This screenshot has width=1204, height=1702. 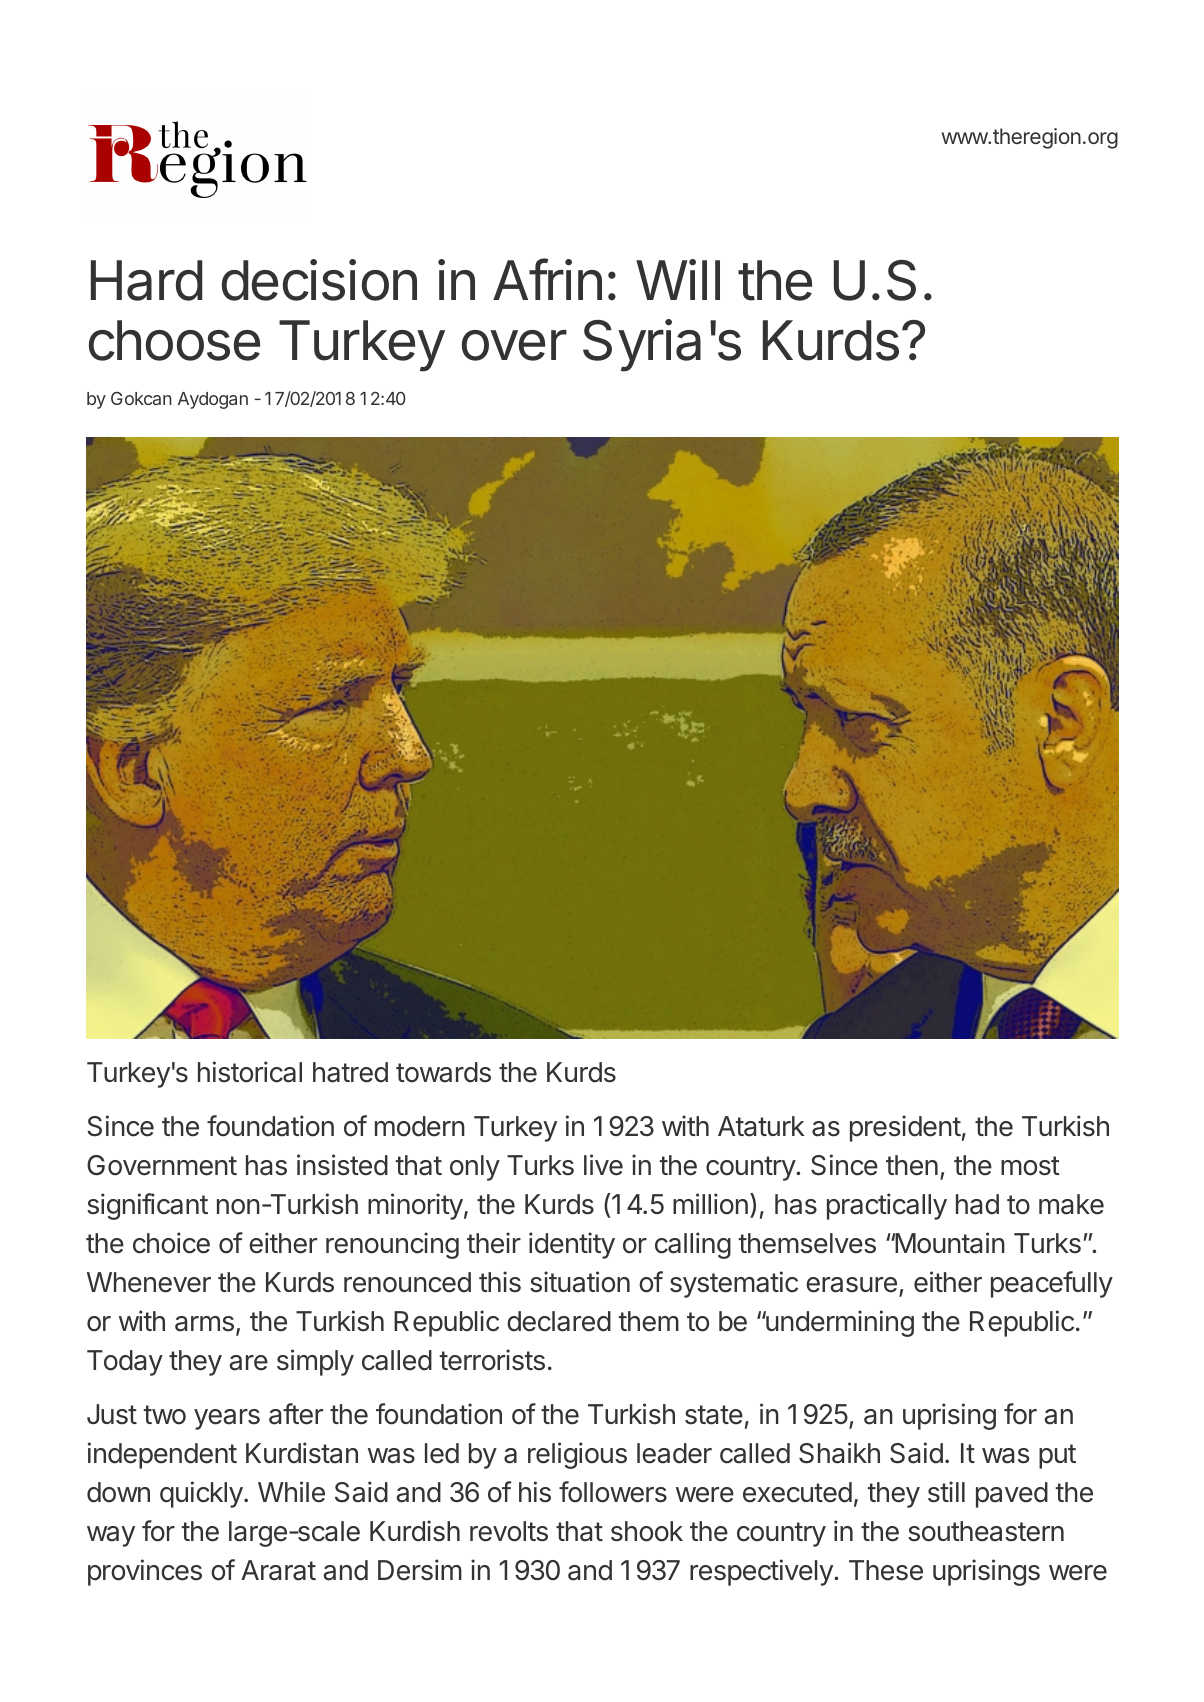 I want to click on had, so click(x=977, y=1204).
